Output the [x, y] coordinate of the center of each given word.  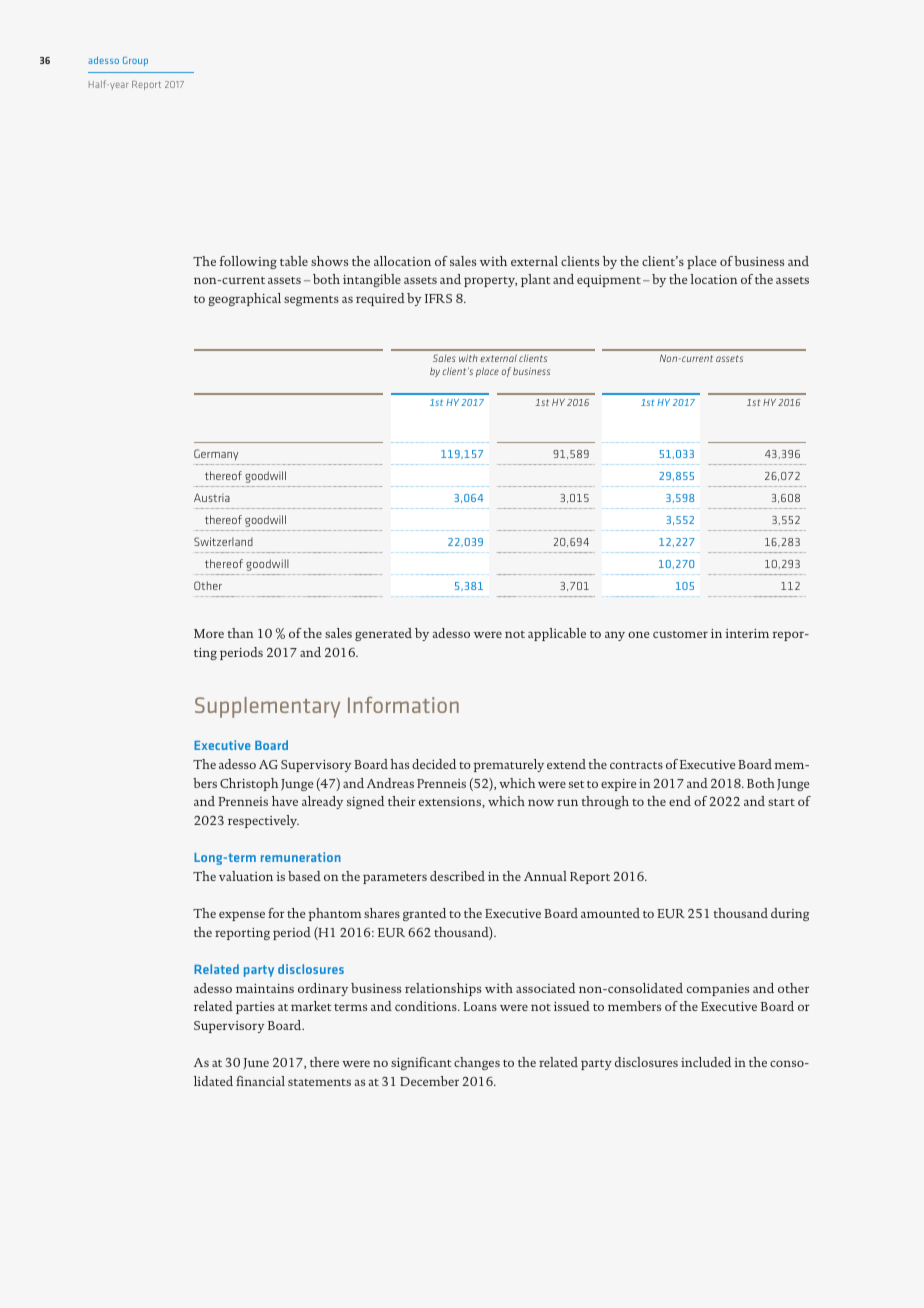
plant [535, 280]
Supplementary [267, 707]
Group [135, 61]
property [490, 282]
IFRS [438, 298]
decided [434, 764]
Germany [216, 455]
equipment [609, 281]
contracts [636, 765]
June [256, 1064]
